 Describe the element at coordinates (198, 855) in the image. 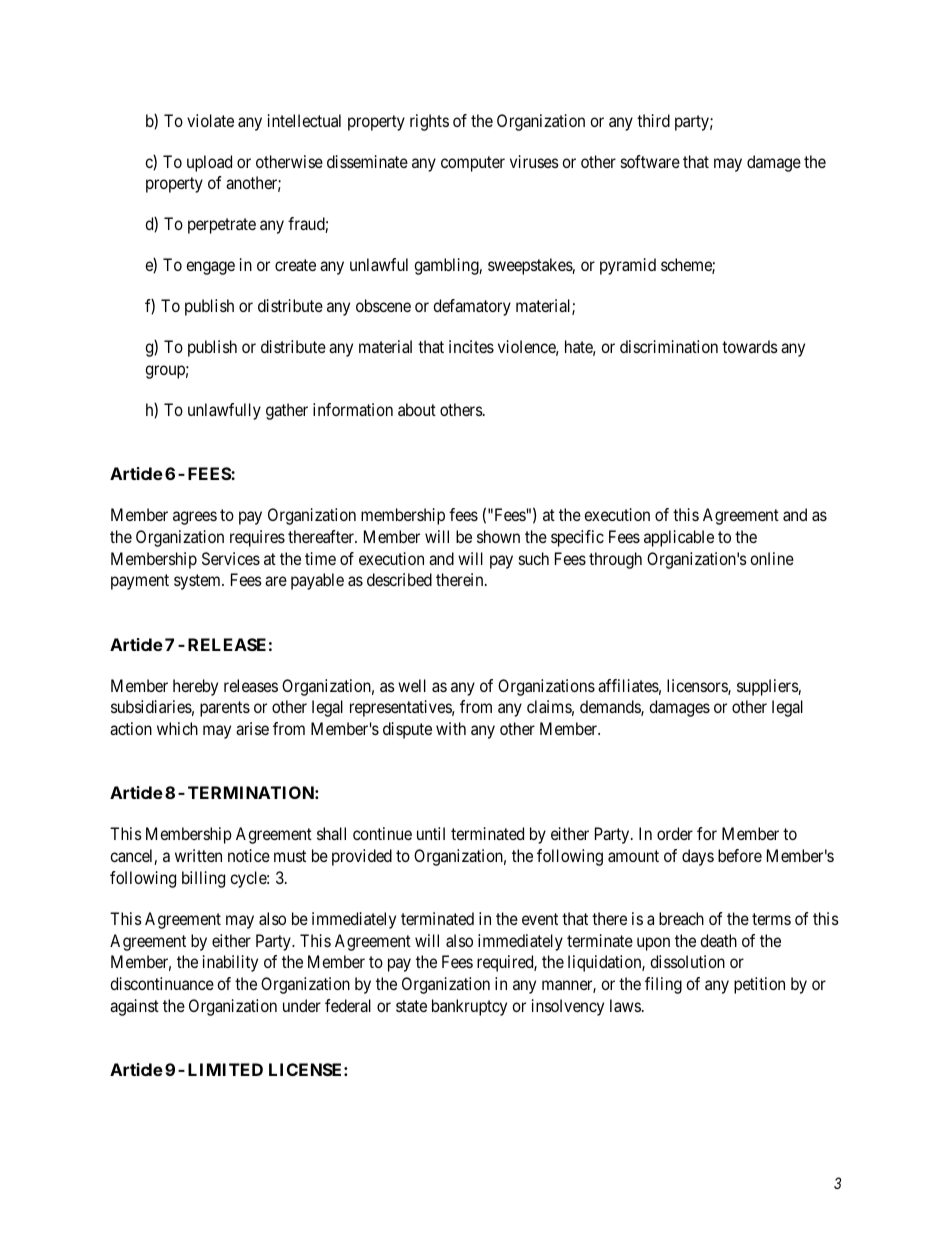

I see `written` at that location.
